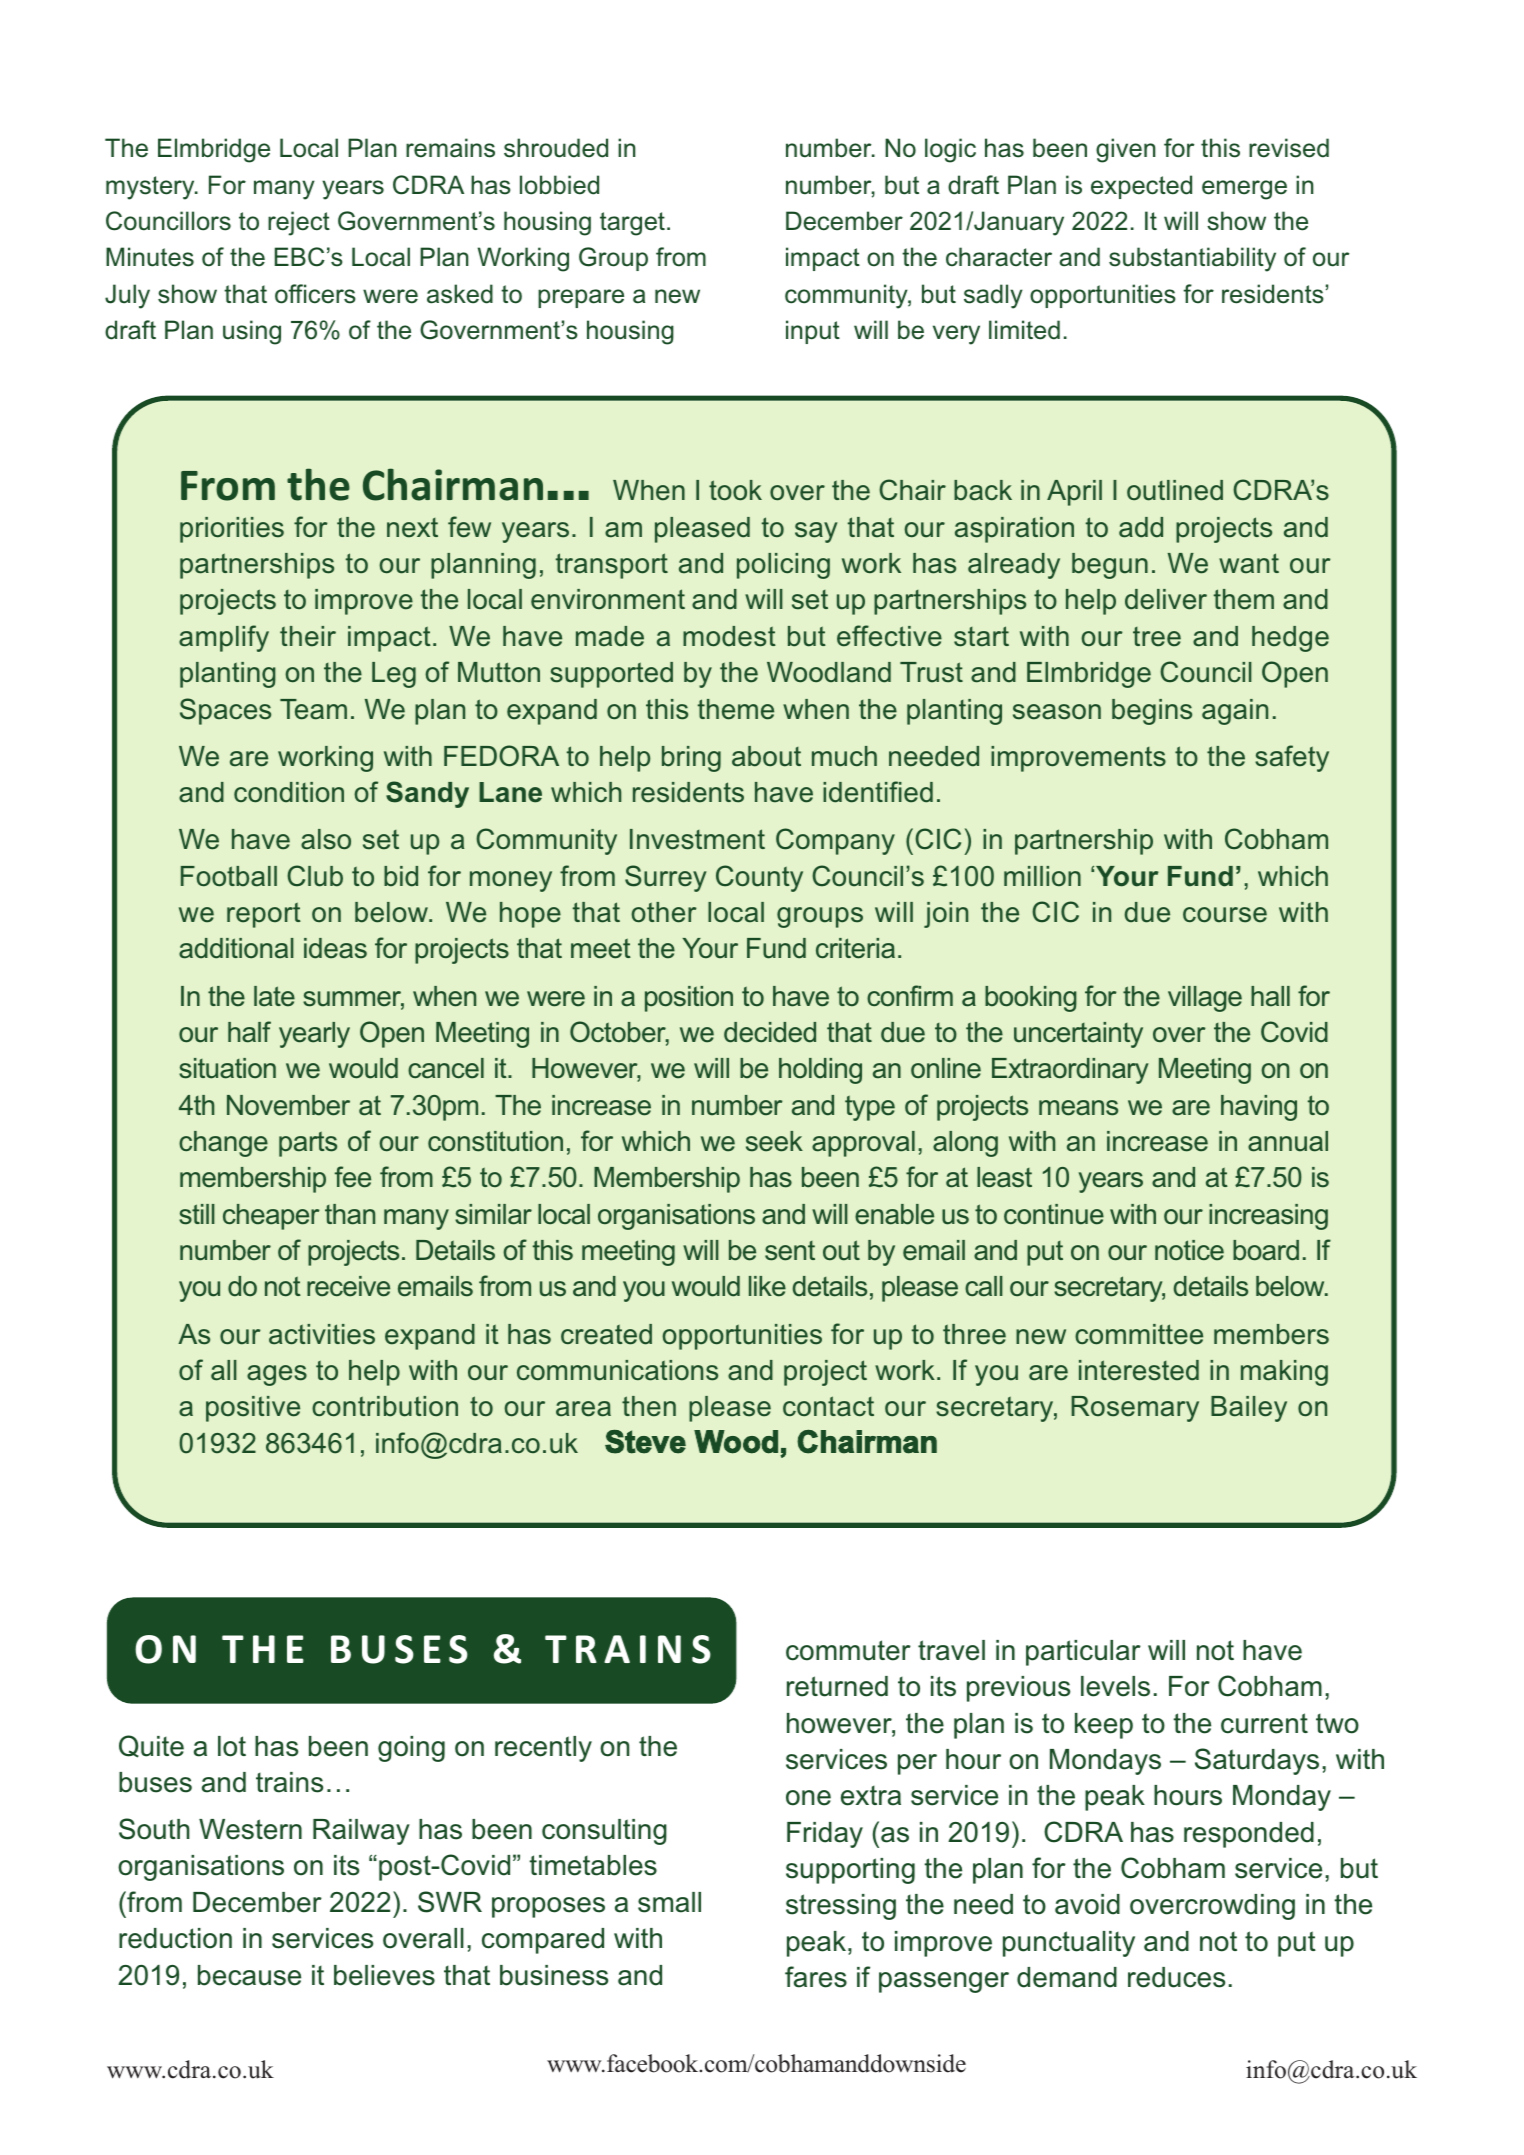 This page has width=1524, height=2155. Describe the element at coordinates (848, 1650) in the page. I see `commuter` at that location.
